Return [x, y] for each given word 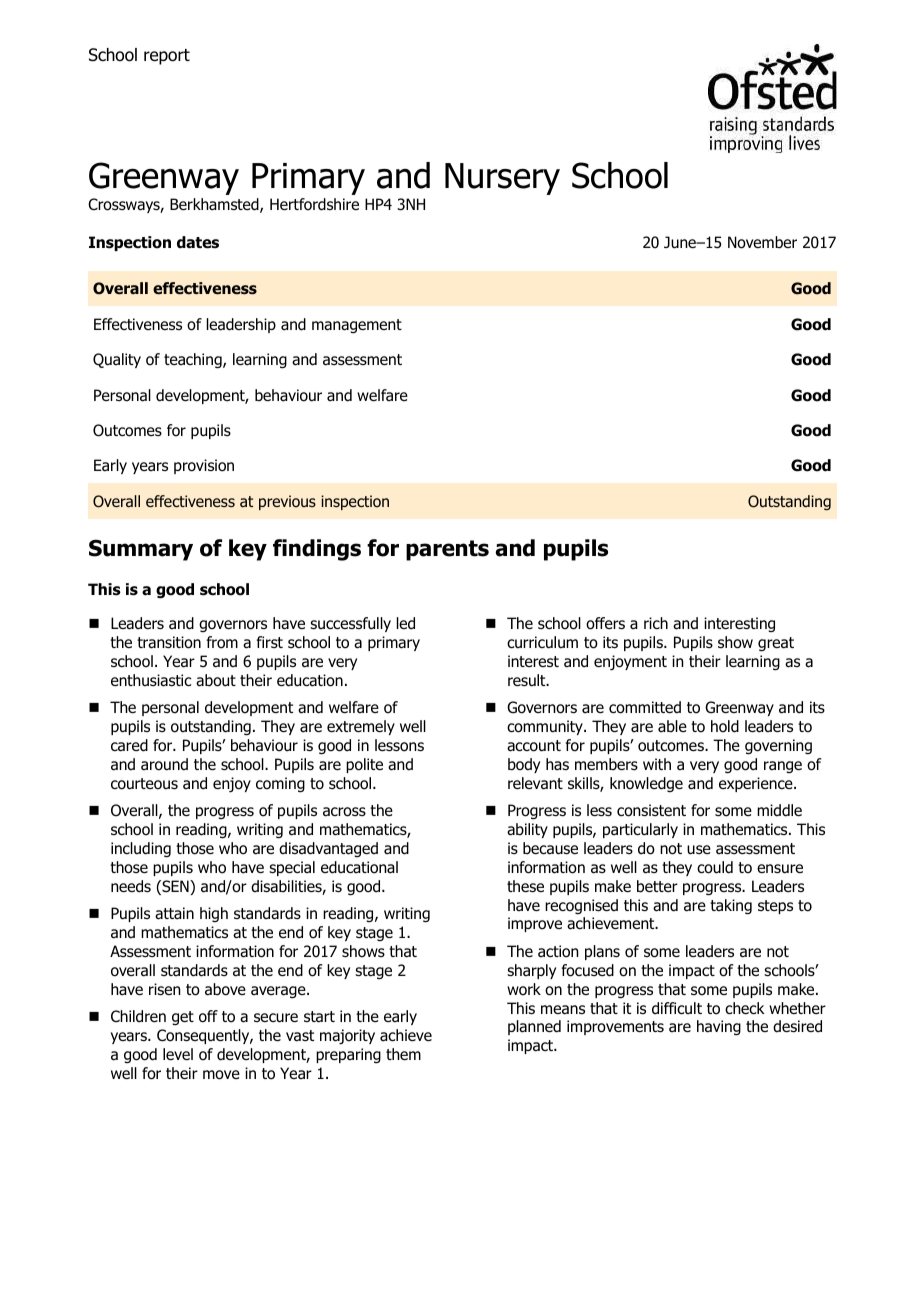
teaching [194, 361]
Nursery [502, 179]
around [164, 764]
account [534, 746]
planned [534, 1027]
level [178, 1054]
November [762, 242]
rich [656, 623]
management [357, 326]
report [167, 57]
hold [725, 726]
